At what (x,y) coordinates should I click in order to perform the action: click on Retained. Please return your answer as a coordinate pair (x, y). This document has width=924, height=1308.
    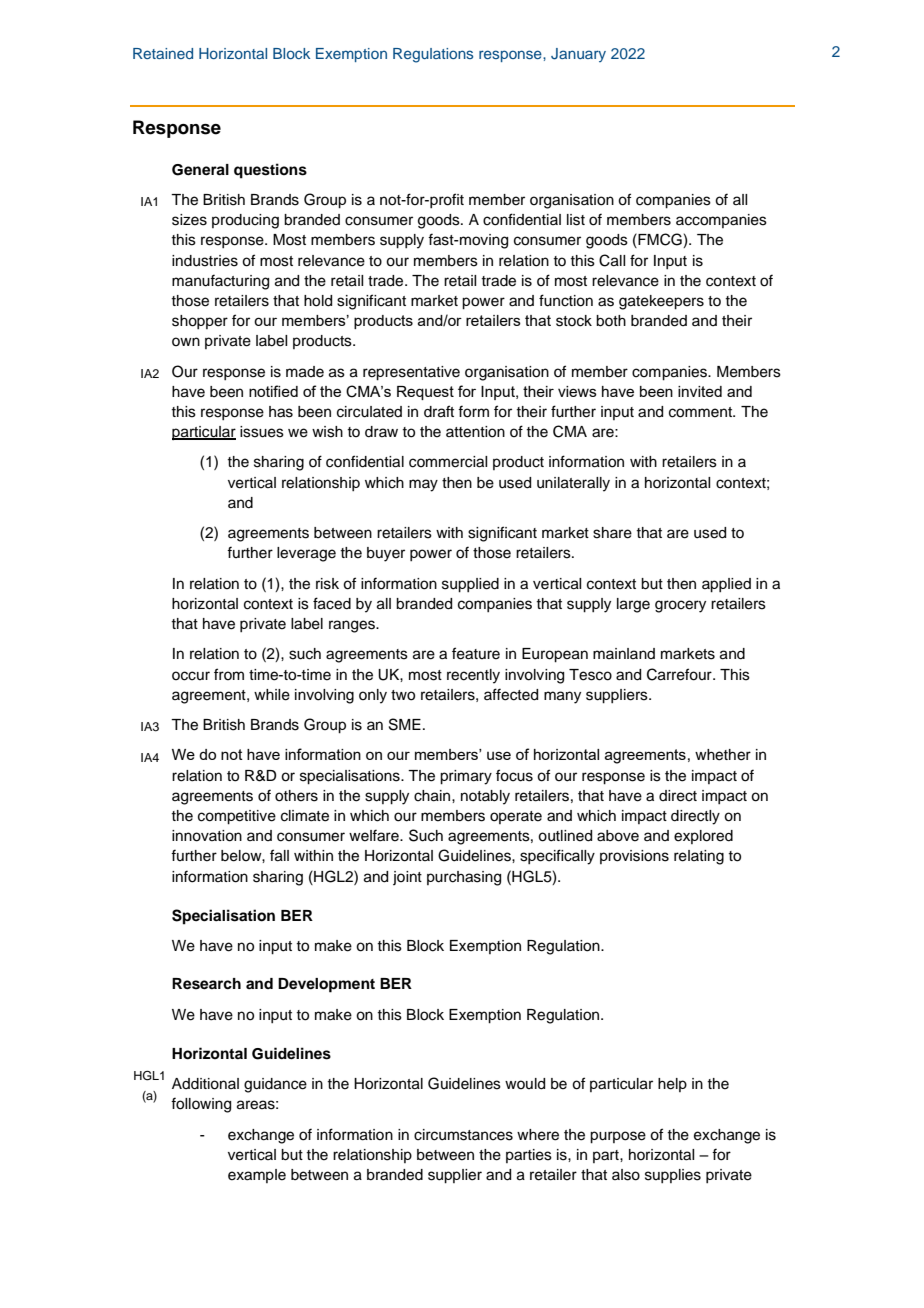
    Looking at the image, I should click on (163, 53).
